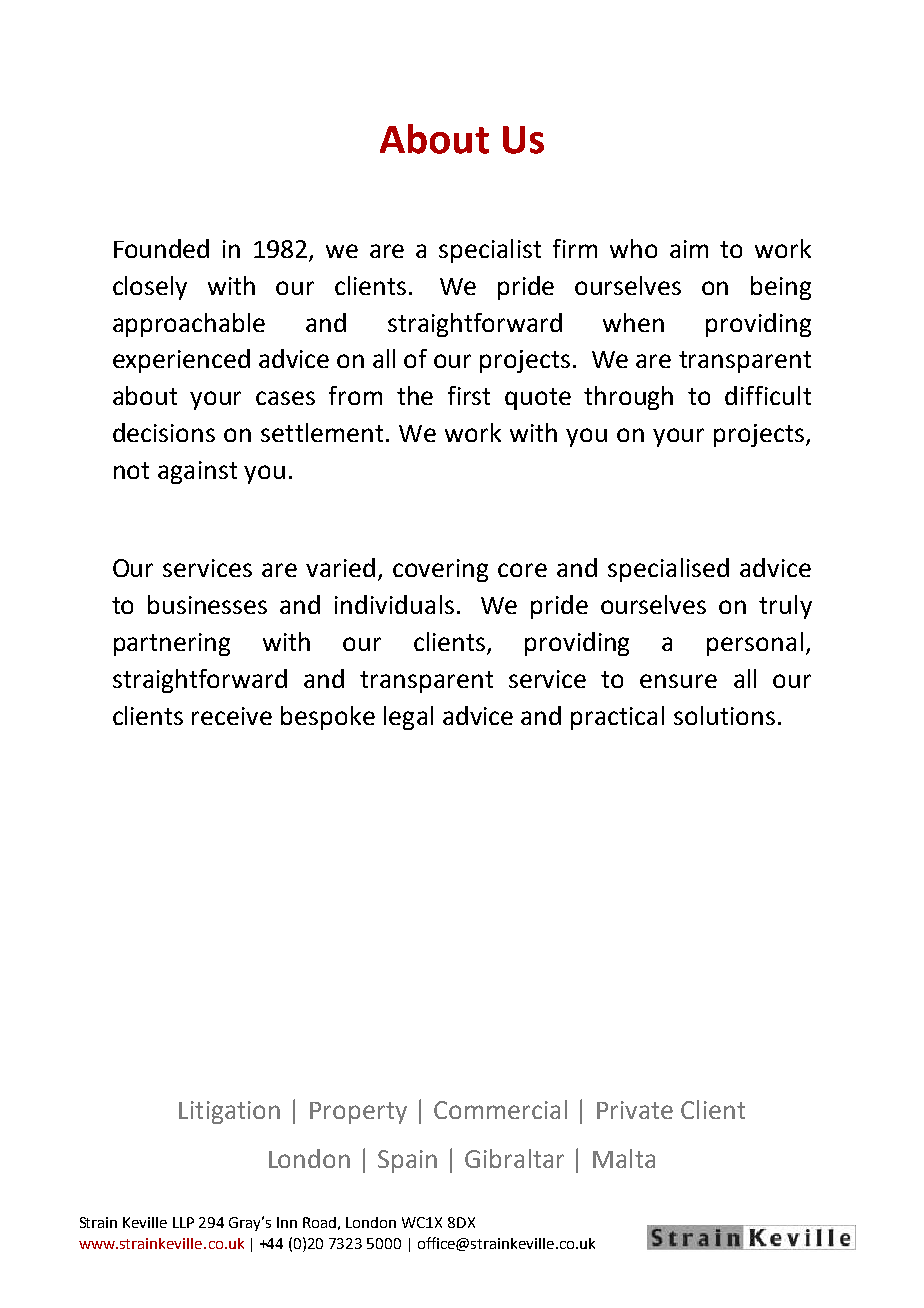 The width and height of the screenshot is (924, 1308). Describe the element at coordinates (500, 1109) in the screenshot. I see `Commercial` at that location.
